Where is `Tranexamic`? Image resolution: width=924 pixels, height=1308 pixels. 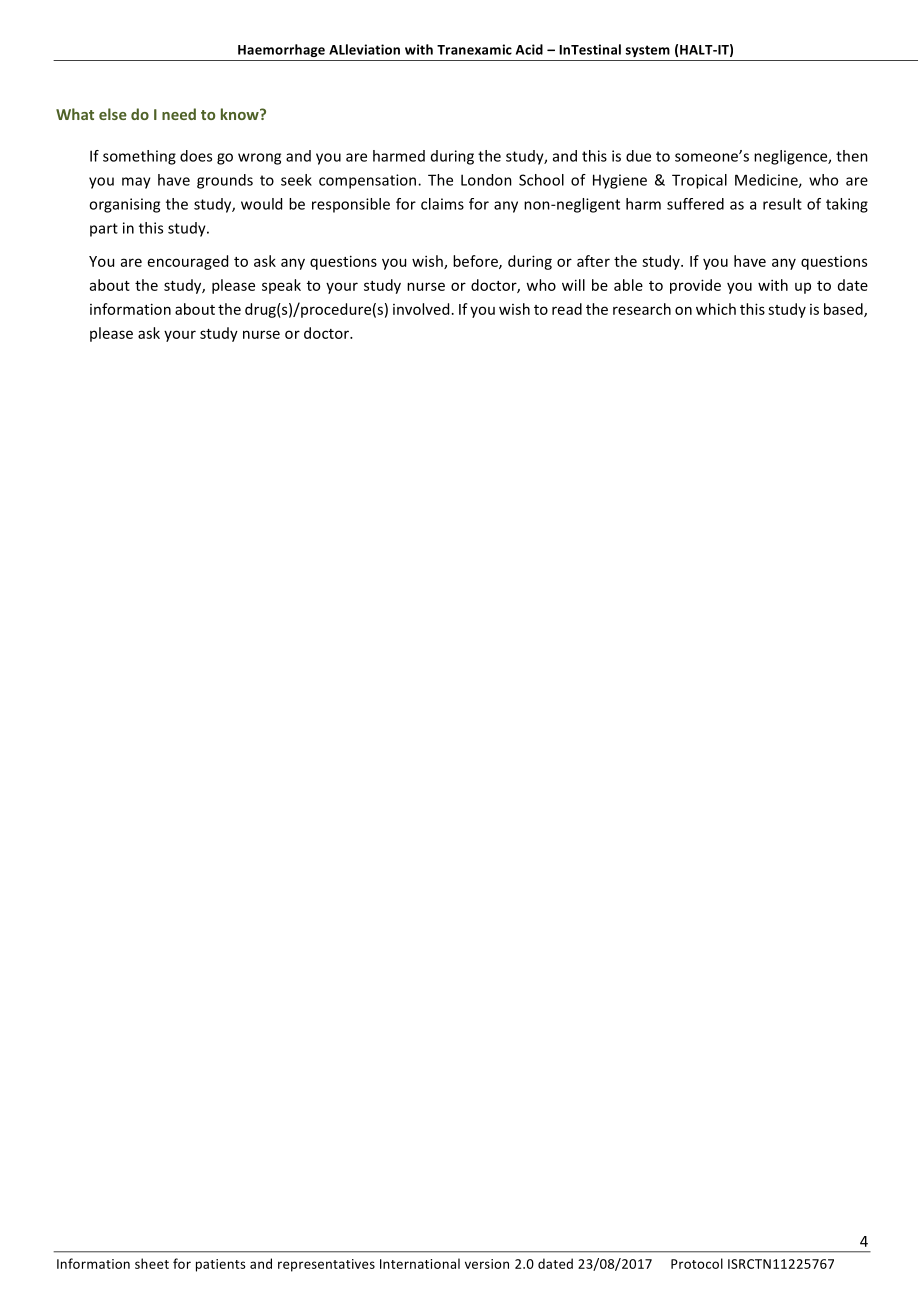
Tranexamic is located at coordinates (474, 49).
